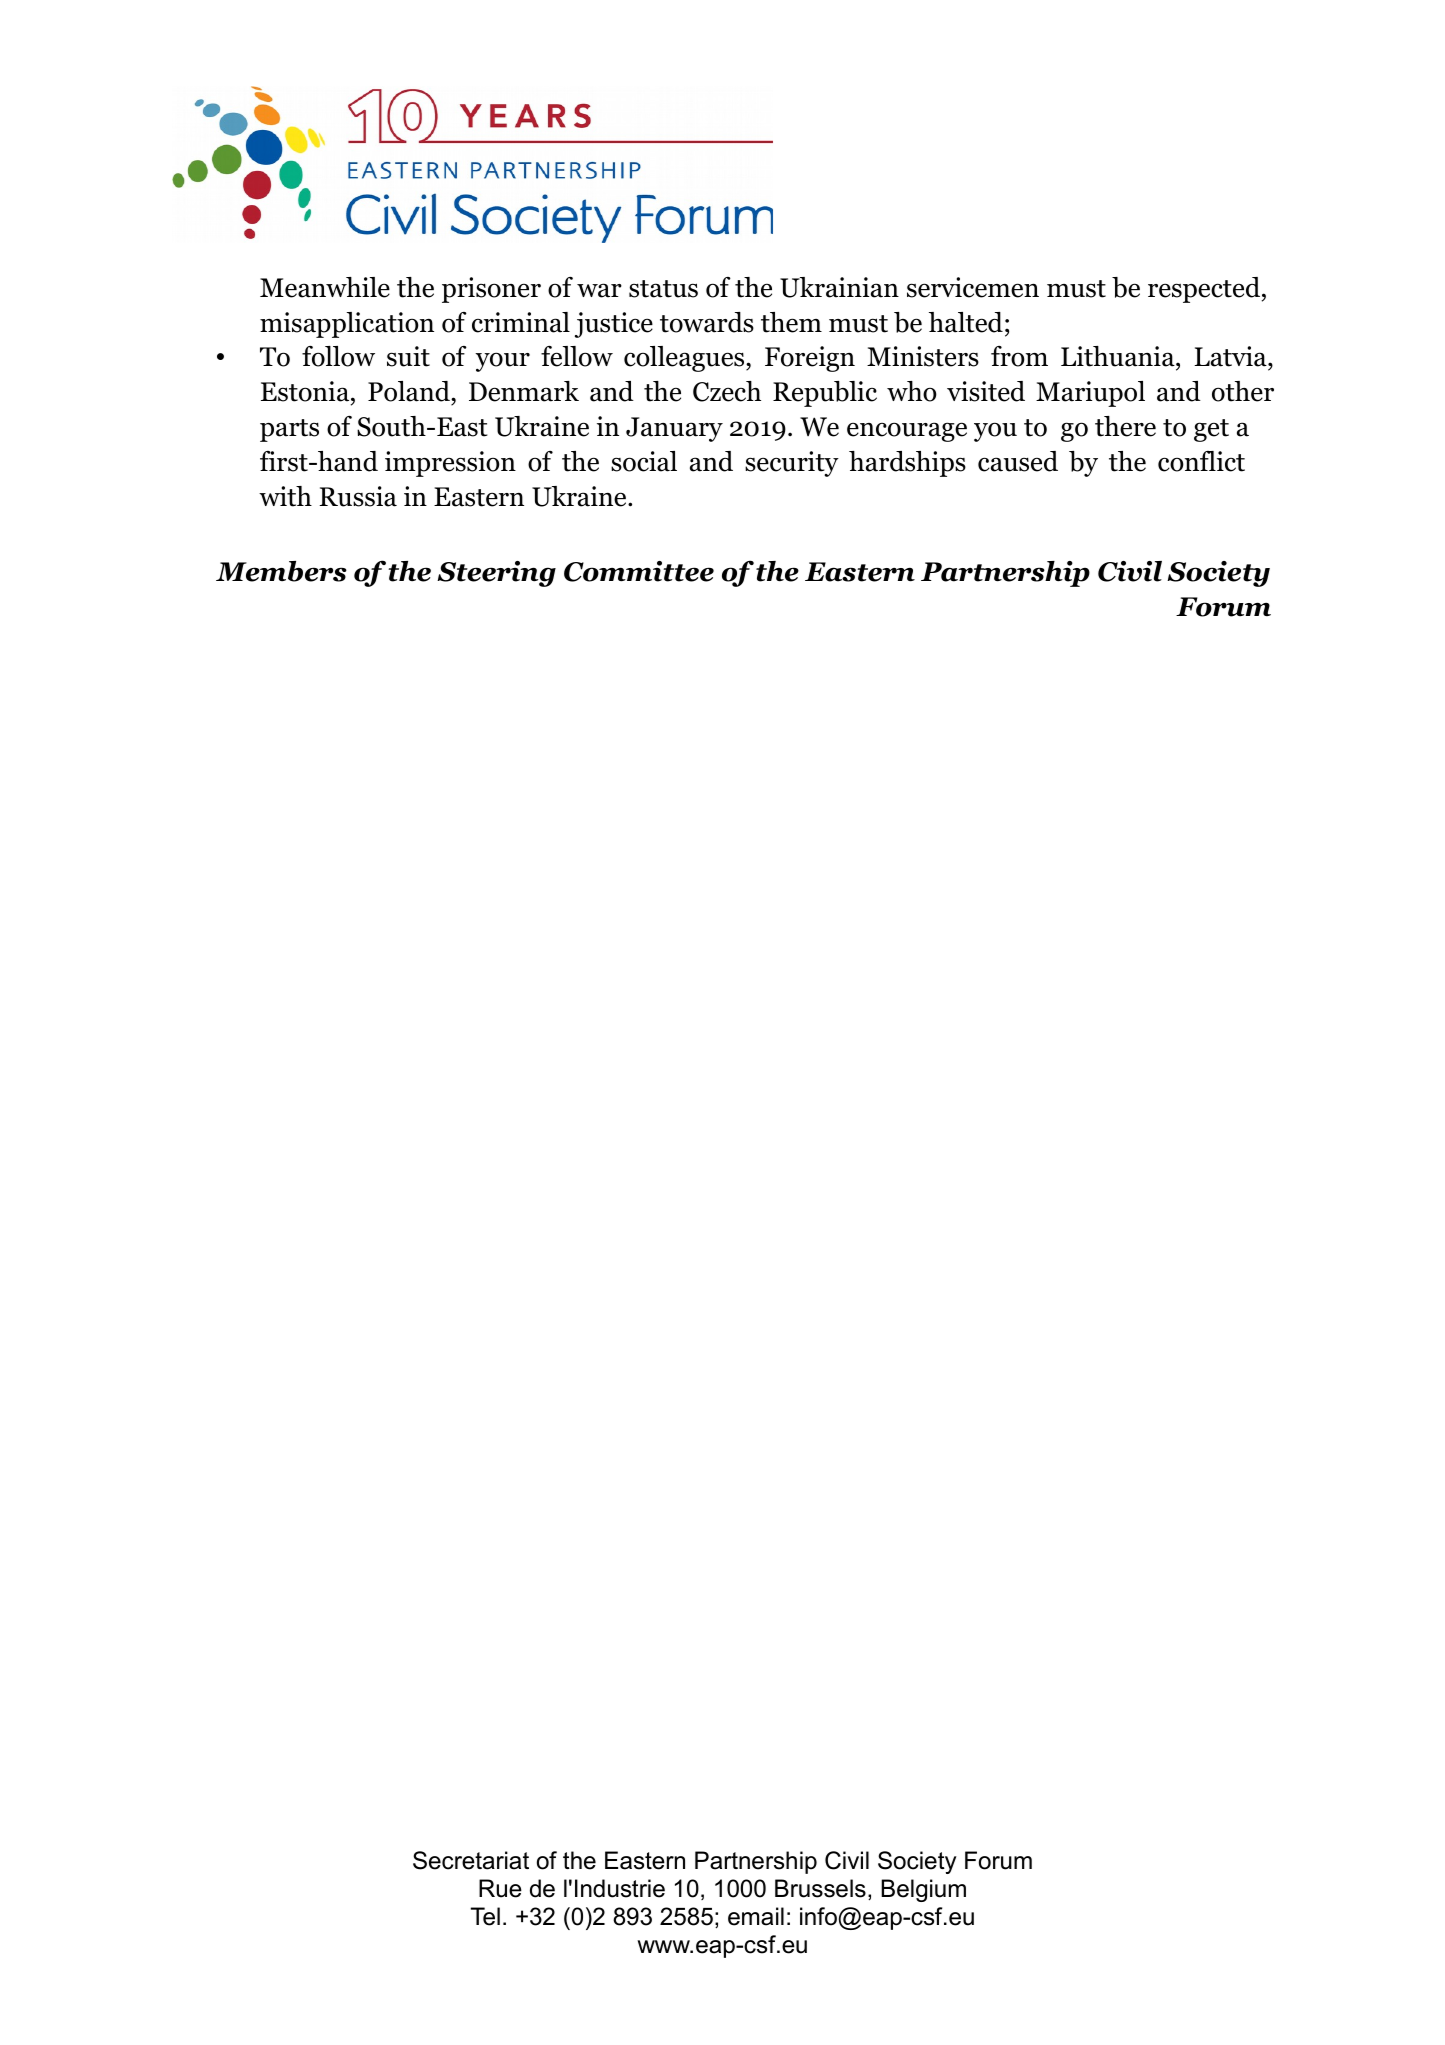 Image resolution: width=1445 pixels, height=2045 pixels. Describe the element at coordinates (1125, 426) in the screenshot. I see `there` at that location.
